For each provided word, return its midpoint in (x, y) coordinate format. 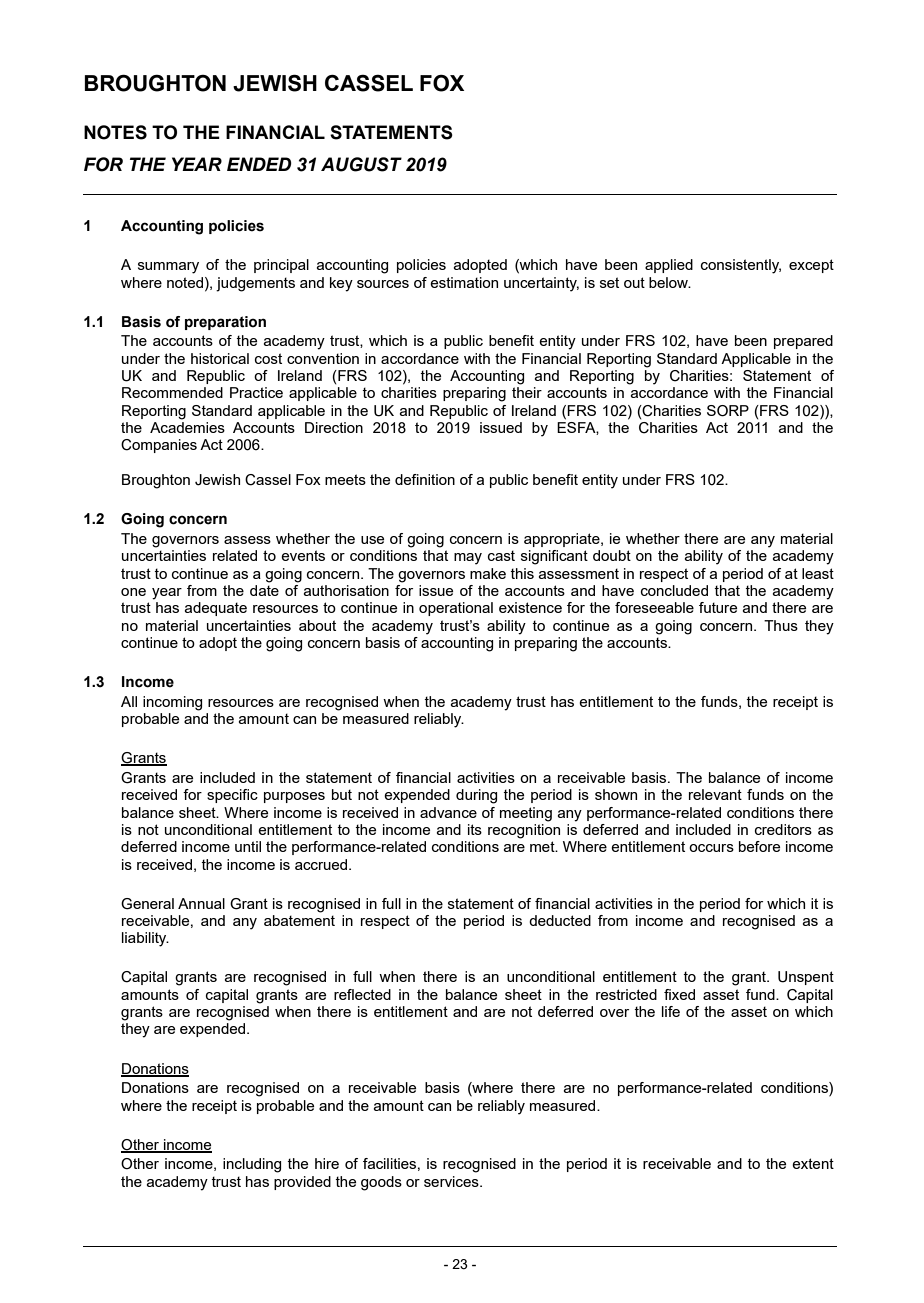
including (252, 1165)
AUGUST (361, 164)
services (452, 1181)
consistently (741, 266)
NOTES (115, 132)
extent (813, 1163)
